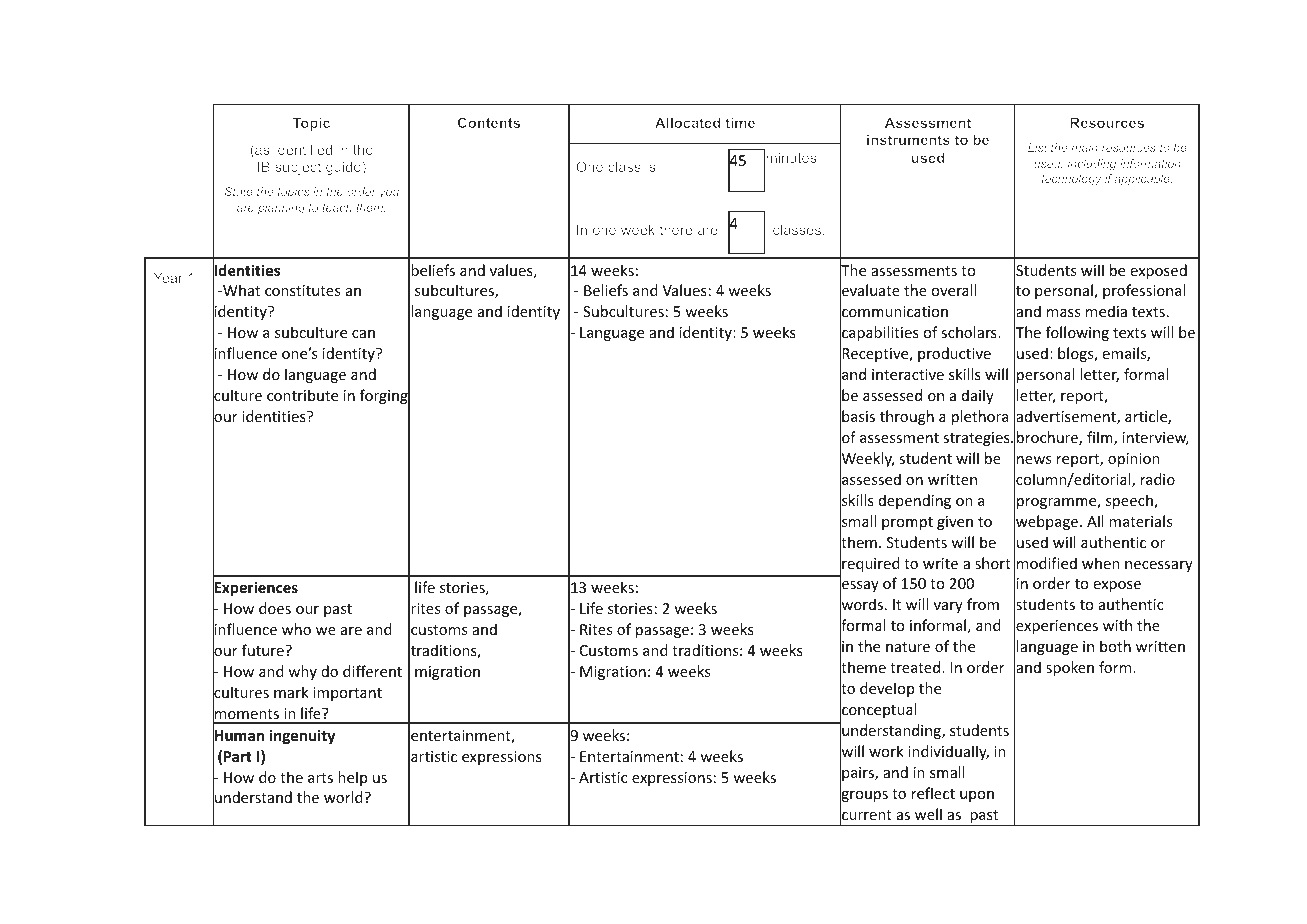 This document has width=1307, height=924. Describe the element at coordinates (303, 149) in the document. I see `identified` at that location.
